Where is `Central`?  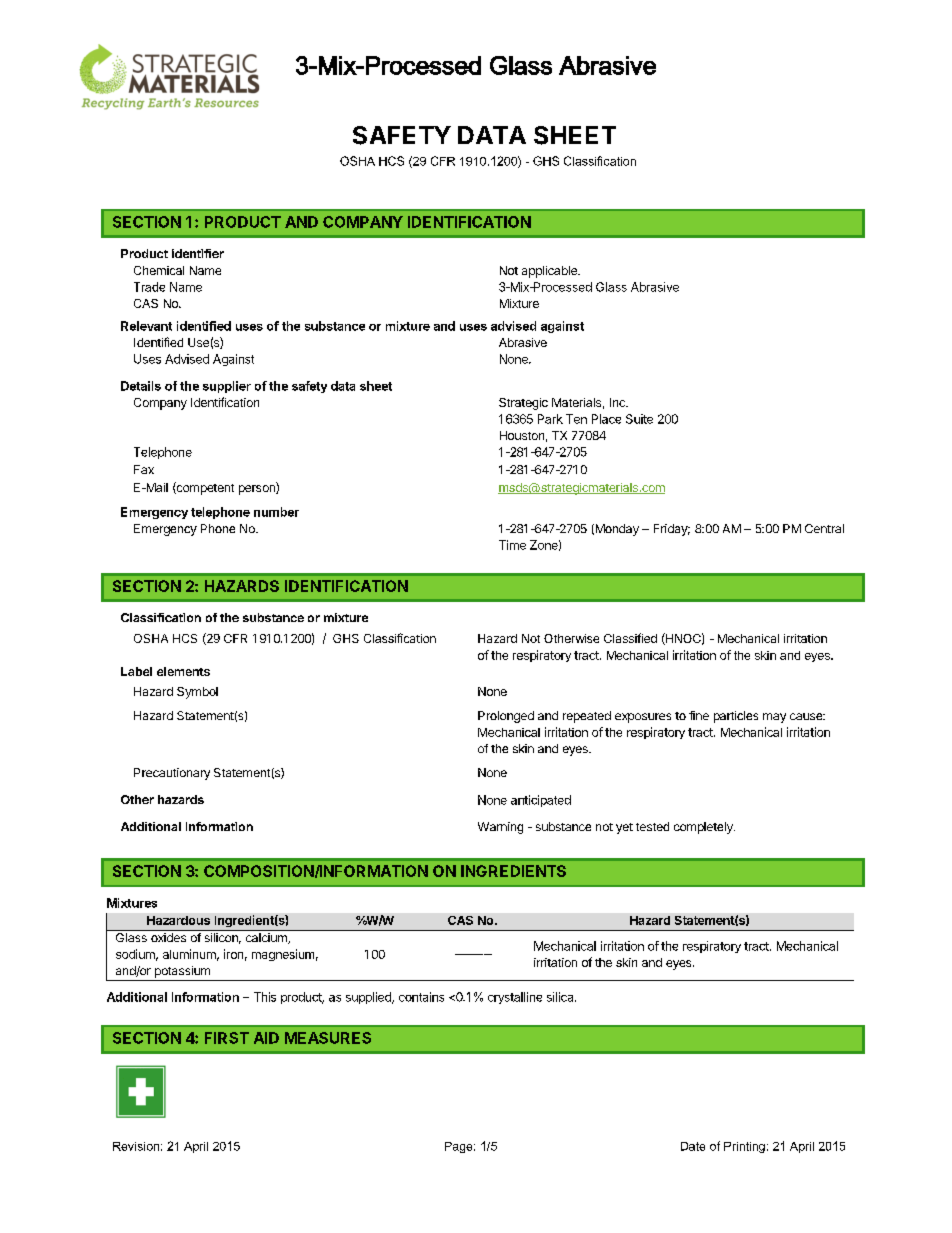
Central is located at coordinates (824, 528).
